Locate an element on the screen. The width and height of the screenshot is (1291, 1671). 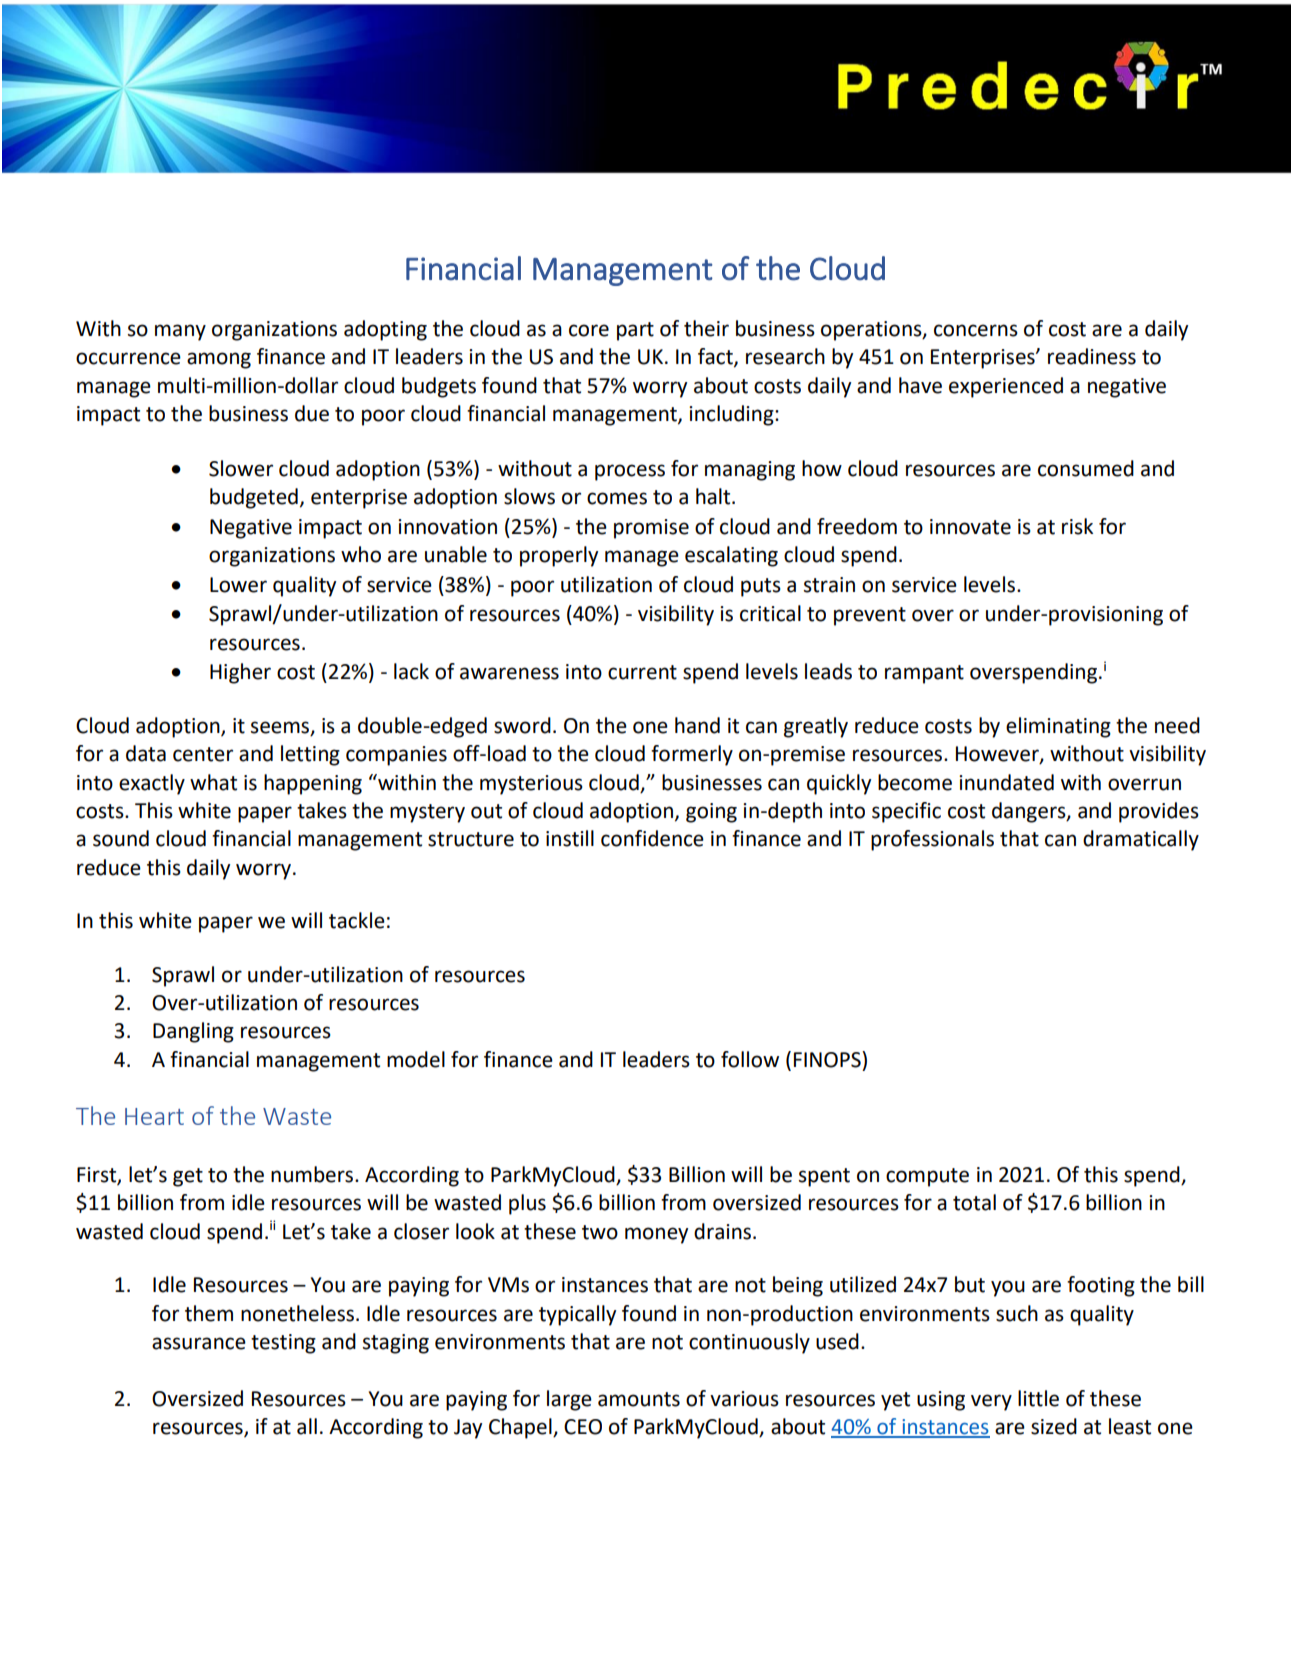
tackle is located at coordinates (357, 920).
